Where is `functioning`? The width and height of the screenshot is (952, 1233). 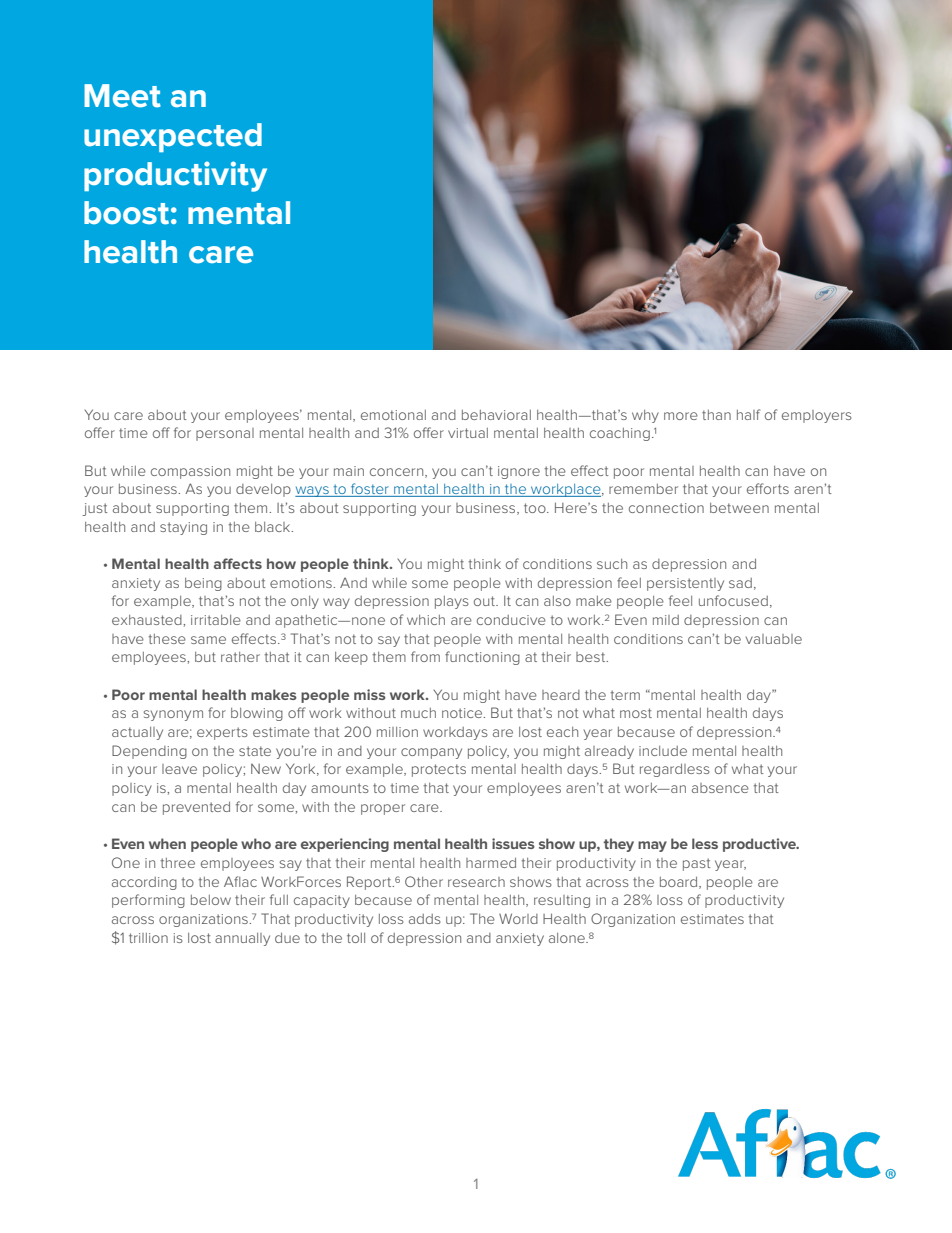
functioning is located at coordinates (482, 658).
